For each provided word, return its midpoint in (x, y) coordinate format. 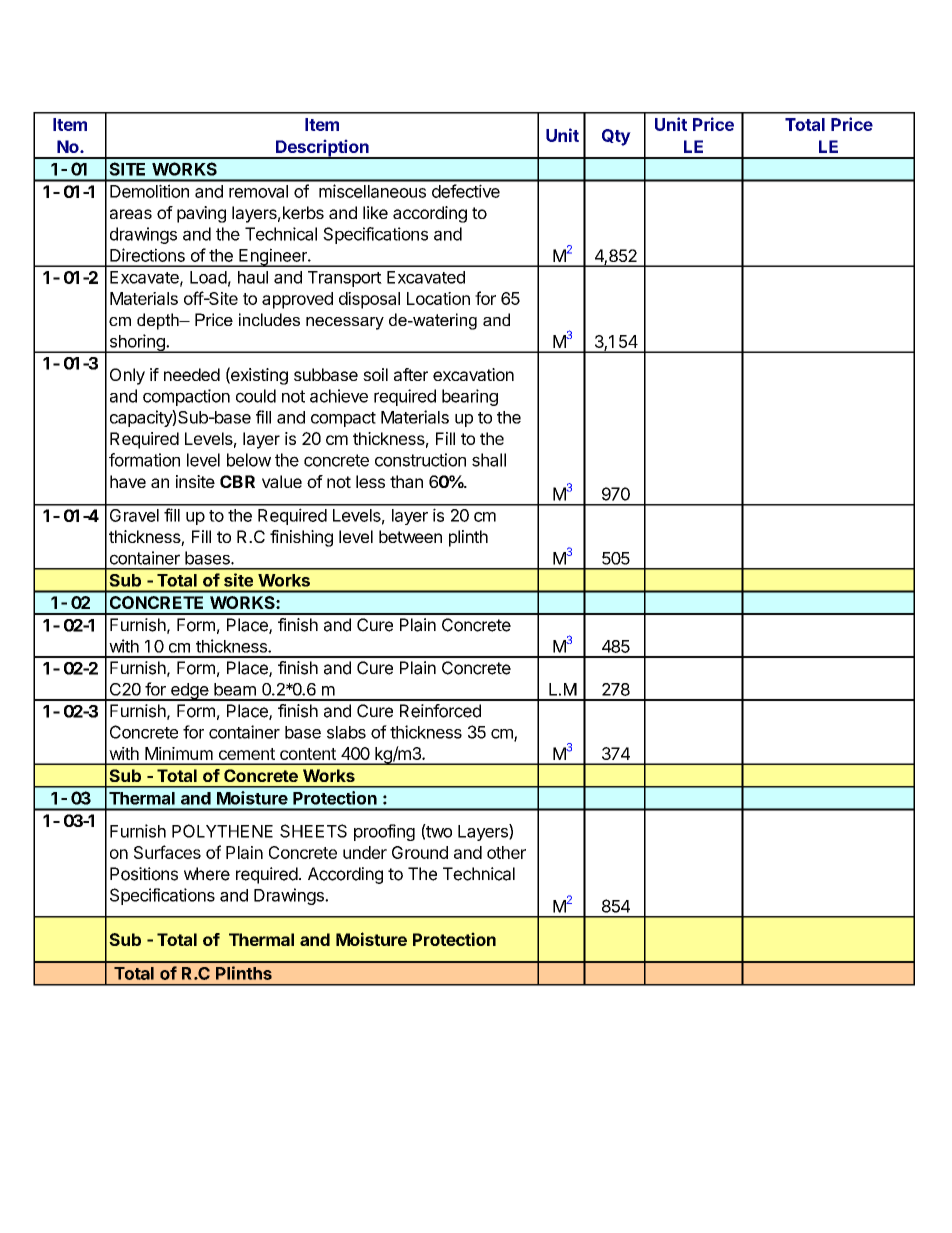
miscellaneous (372, 191)
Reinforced (440, 711)
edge (189, 692)
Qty (616, 137)
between (410, 536)
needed (192, 374)
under (365, 852)
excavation (473, 374)
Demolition (149, 191)
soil (375, 374)
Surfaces (167, 852)
